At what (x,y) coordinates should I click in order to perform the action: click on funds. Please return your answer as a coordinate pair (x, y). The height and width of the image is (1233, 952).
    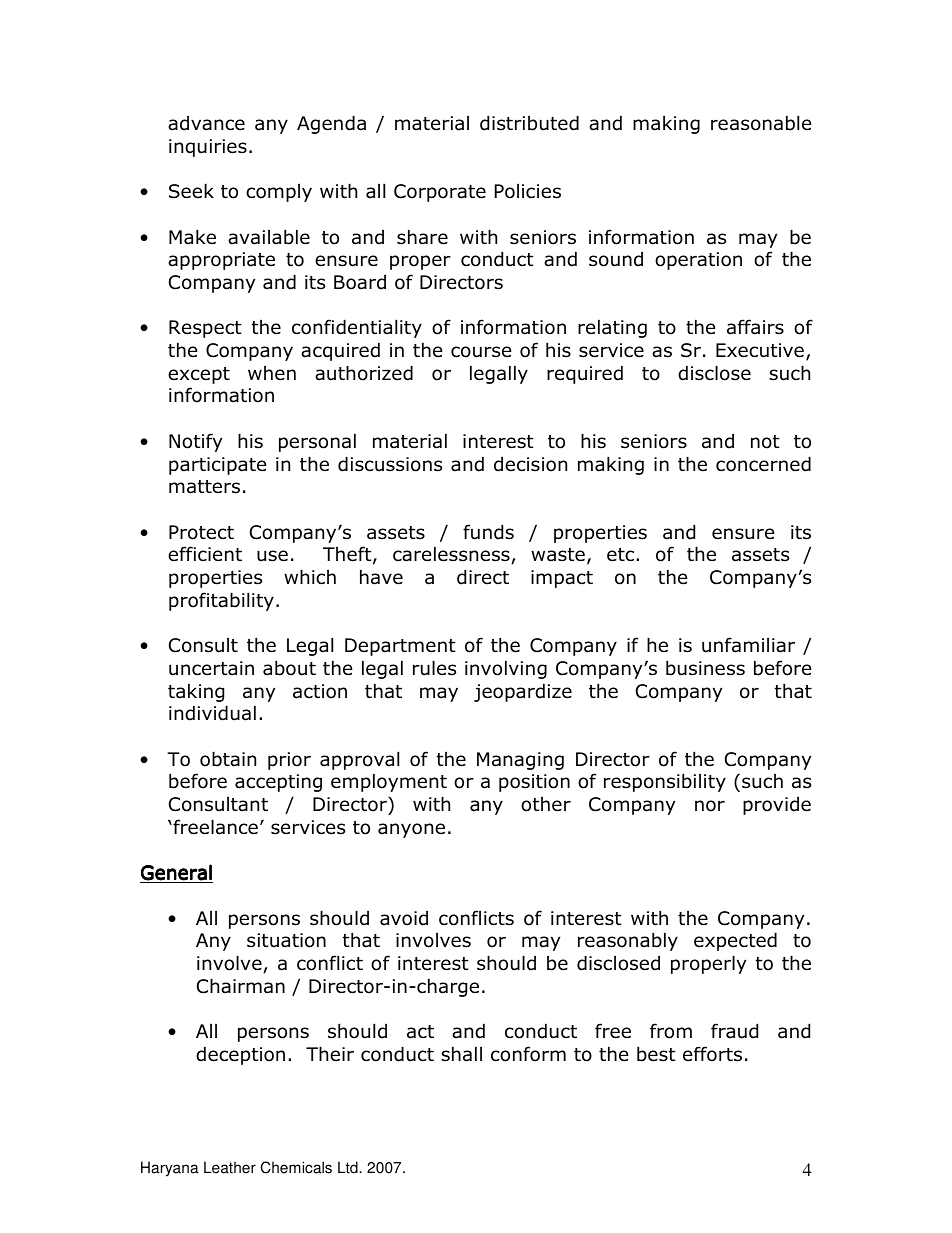
    Looking at the image, I should click on (488, 532).
